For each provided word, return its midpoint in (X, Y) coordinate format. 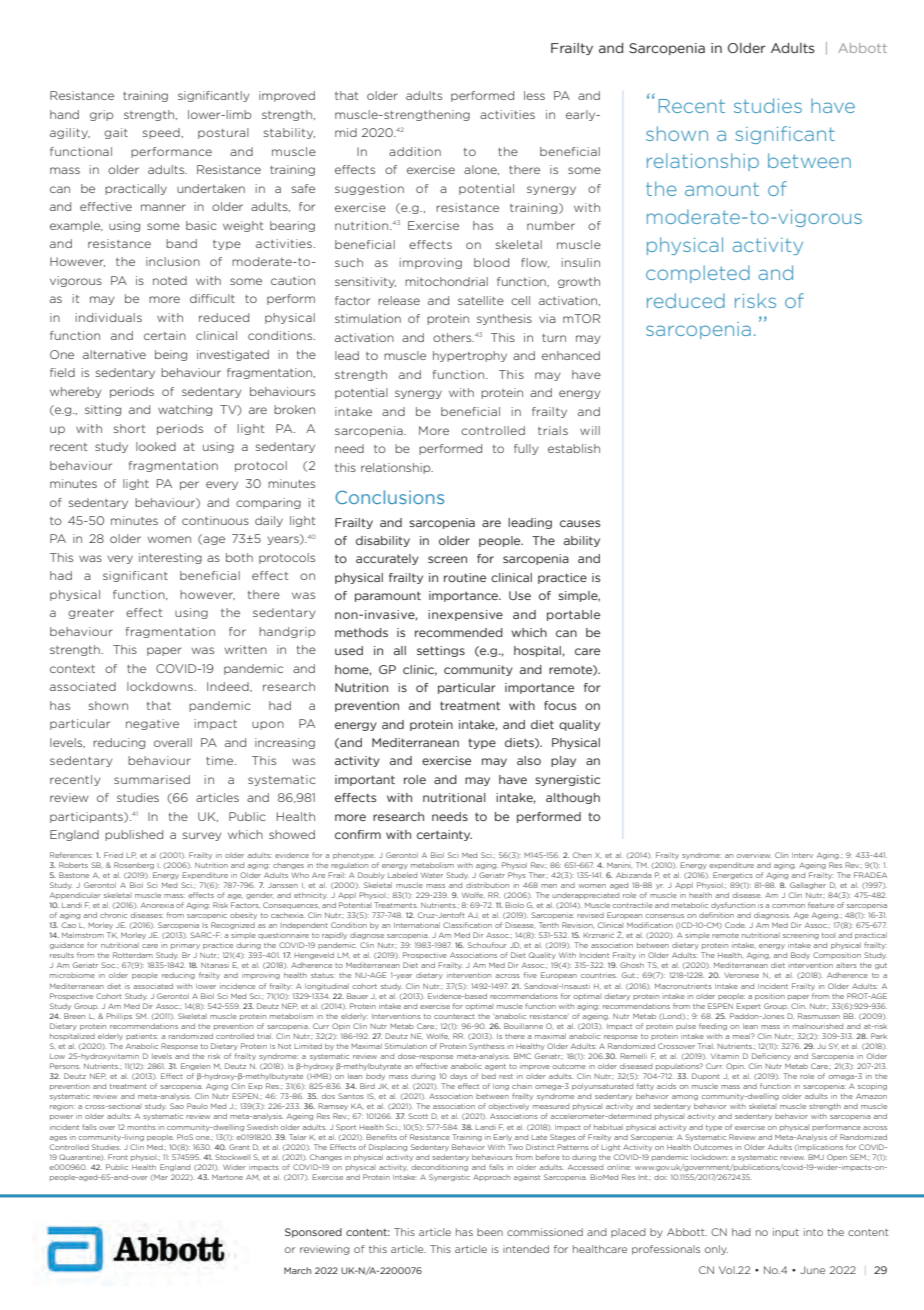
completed (698, 274)
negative (152, 724)
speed (161, 133)
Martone (227, 1177)
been (490, 1232)
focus (560, 705)
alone (481, 170)
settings (441, 651)
